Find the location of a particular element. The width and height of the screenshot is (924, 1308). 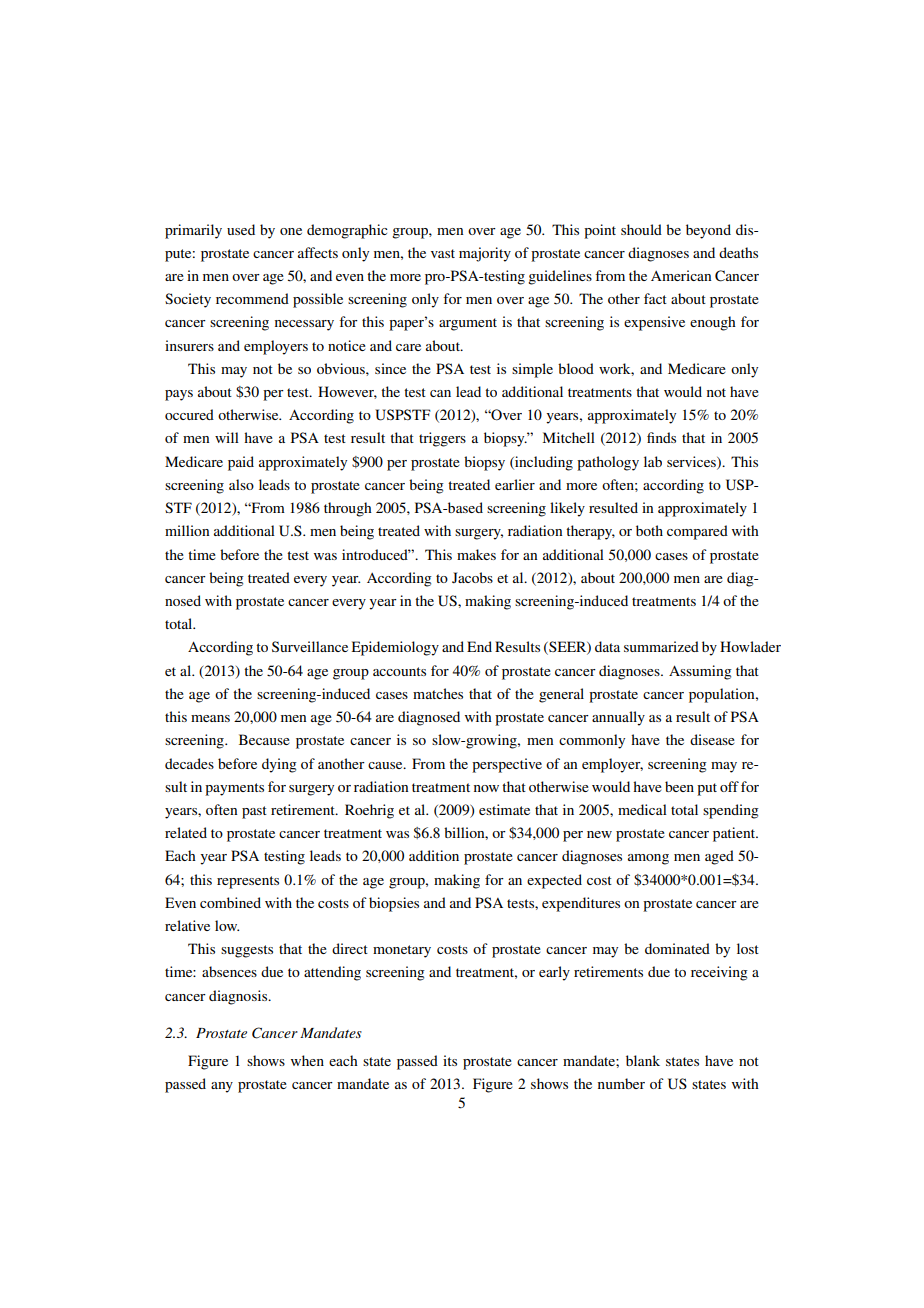

perspective is located at coordinates (507, 765).
